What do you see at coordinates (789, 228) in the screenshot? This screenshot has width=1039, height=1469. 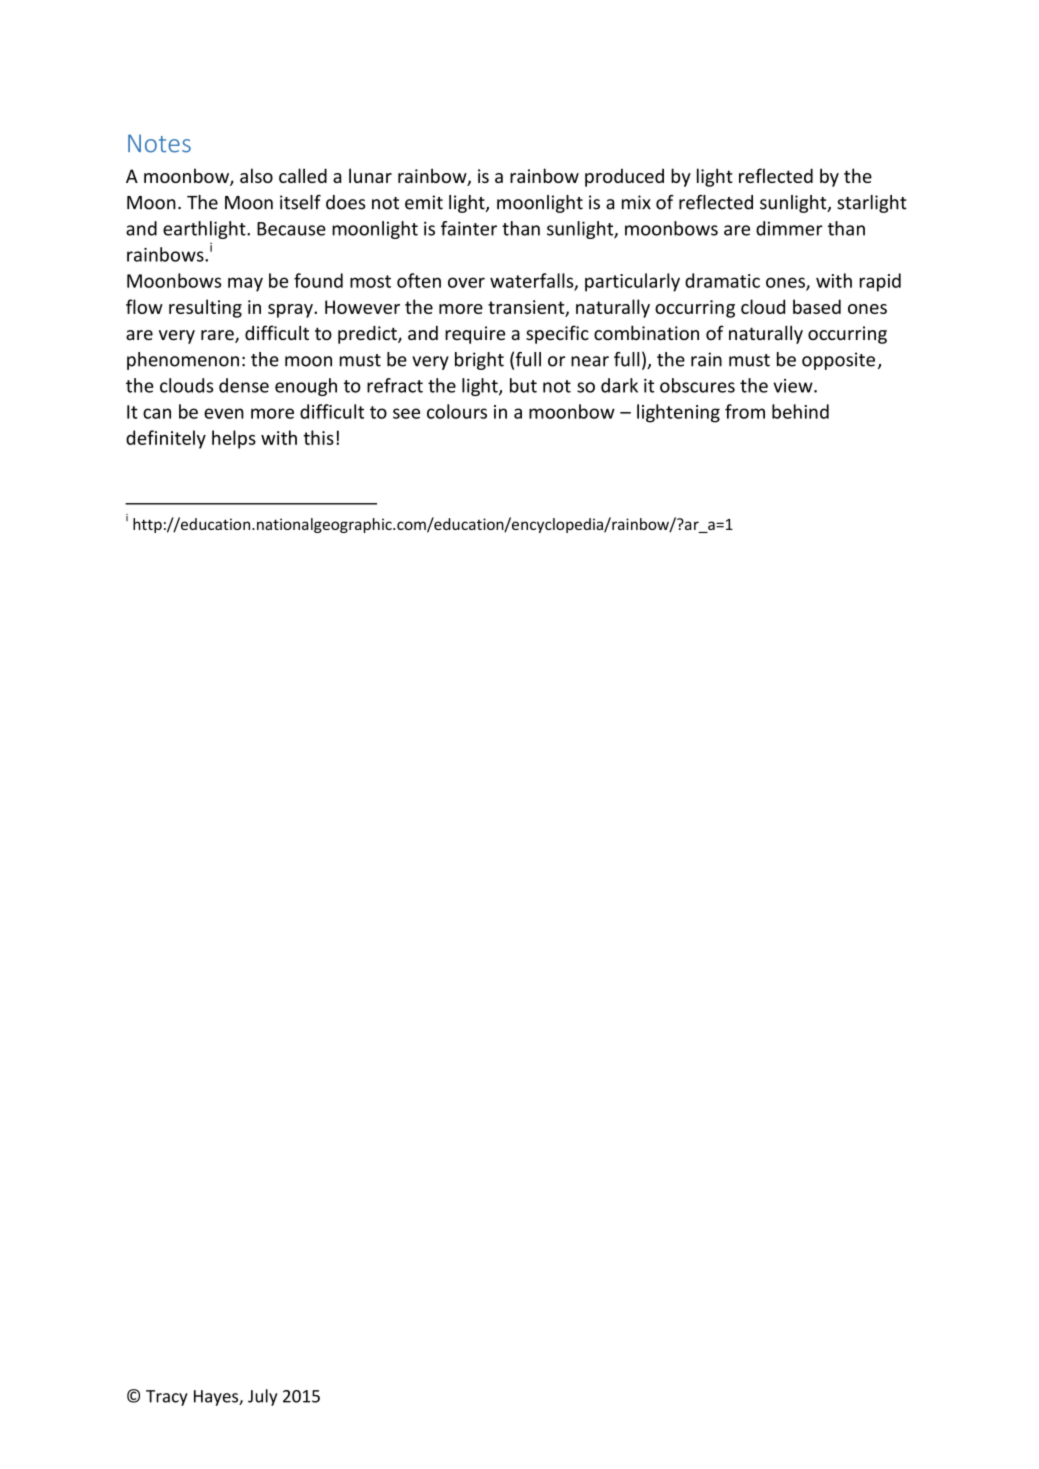 I see `dimmer` at bounding box center [789, 228].
